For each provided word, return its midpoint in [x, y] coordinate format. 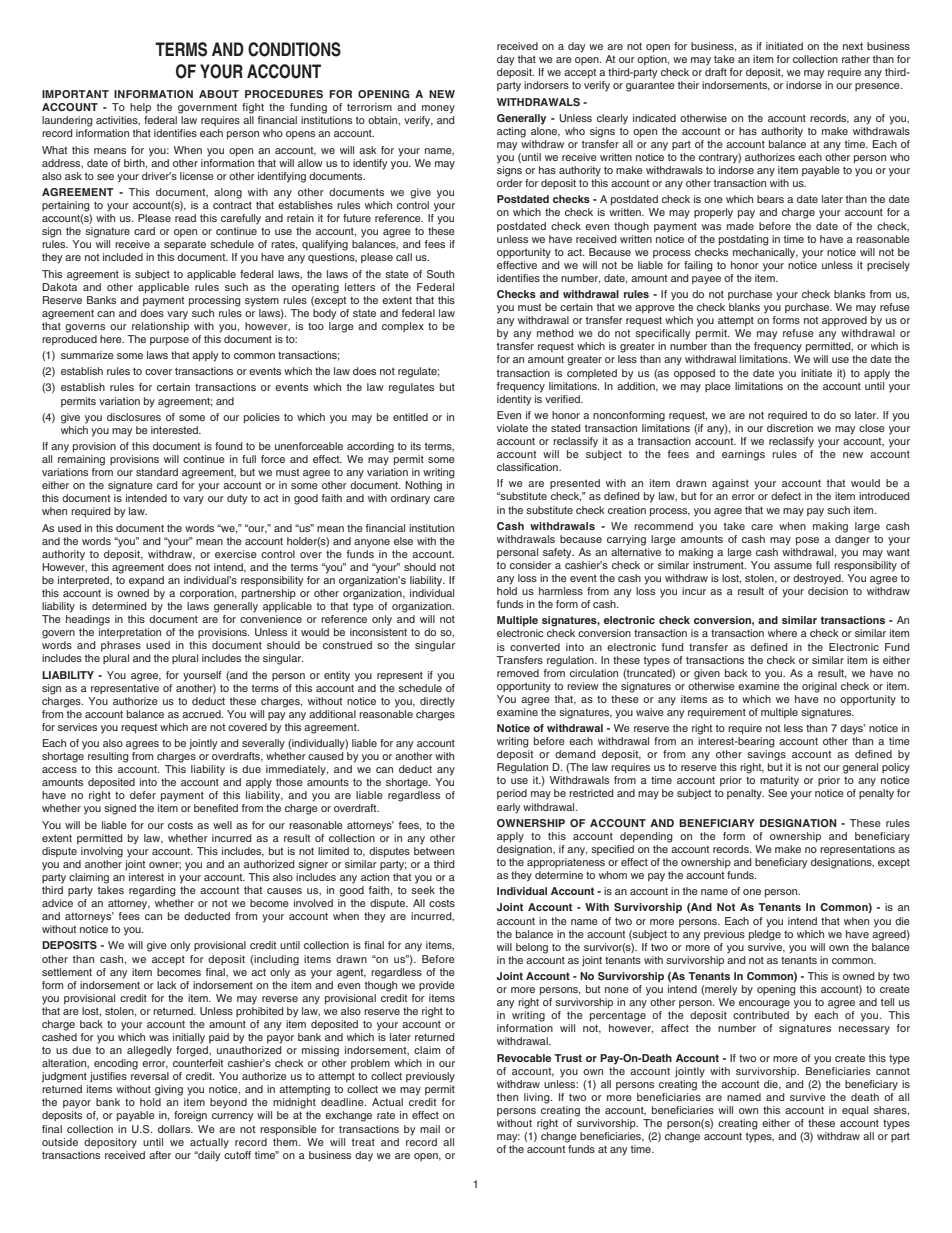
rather [856, 59]
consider [530, 565]
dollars [175, 1129]
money [438, 109]
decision [828, 591]
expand [146, 581]
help [140, 108]
